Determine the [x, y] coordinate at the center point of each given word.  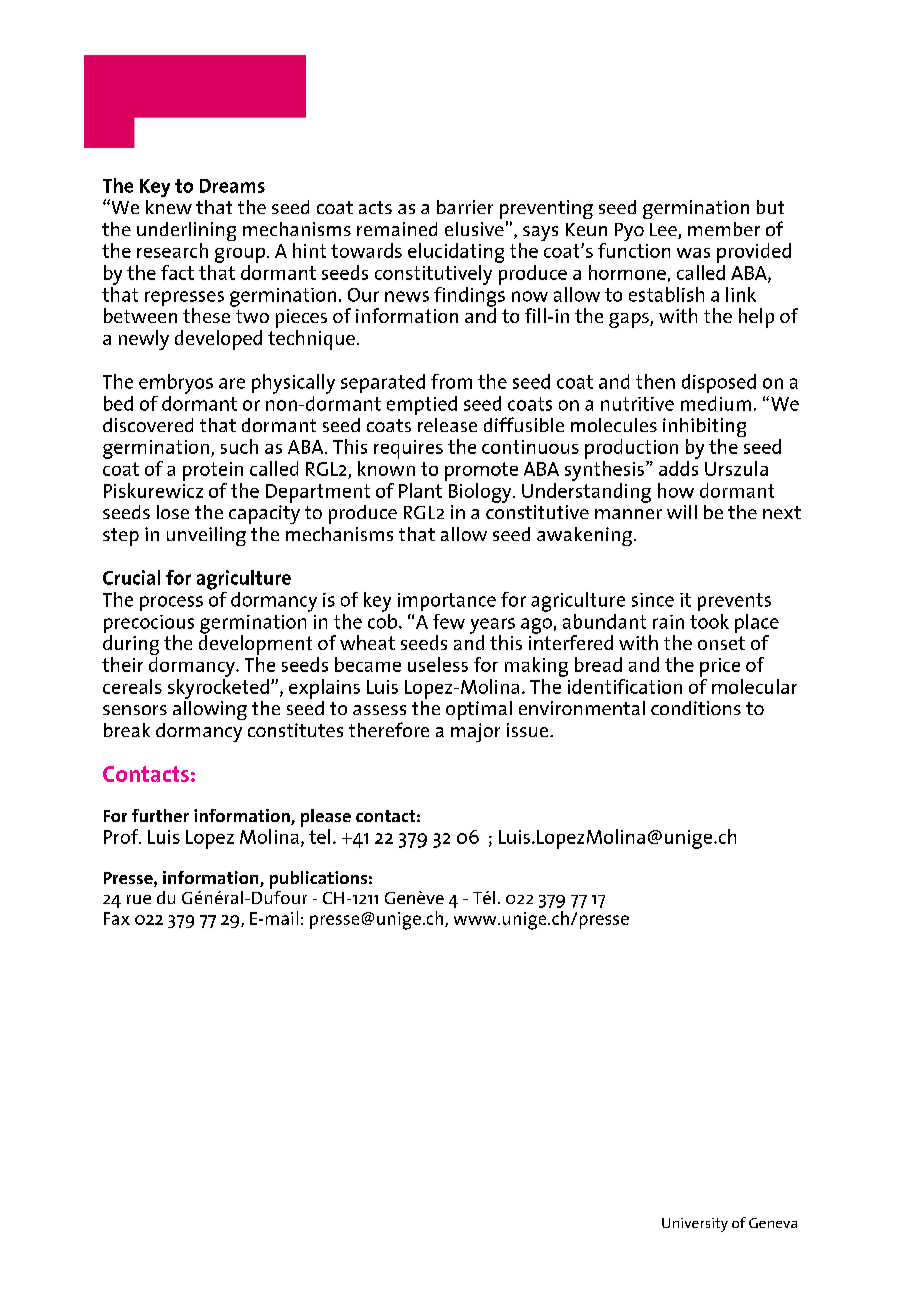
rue [139, 899]
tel [319, 836]
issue [529, 730]
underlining [186, 233]
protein [213, 471]
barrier [465, 207]
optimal [479, 710]
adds [678, 468]
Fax [117, 918]
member [724, 229]
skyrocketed [218, 689]
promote [481, 471]
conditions [696, 708]
